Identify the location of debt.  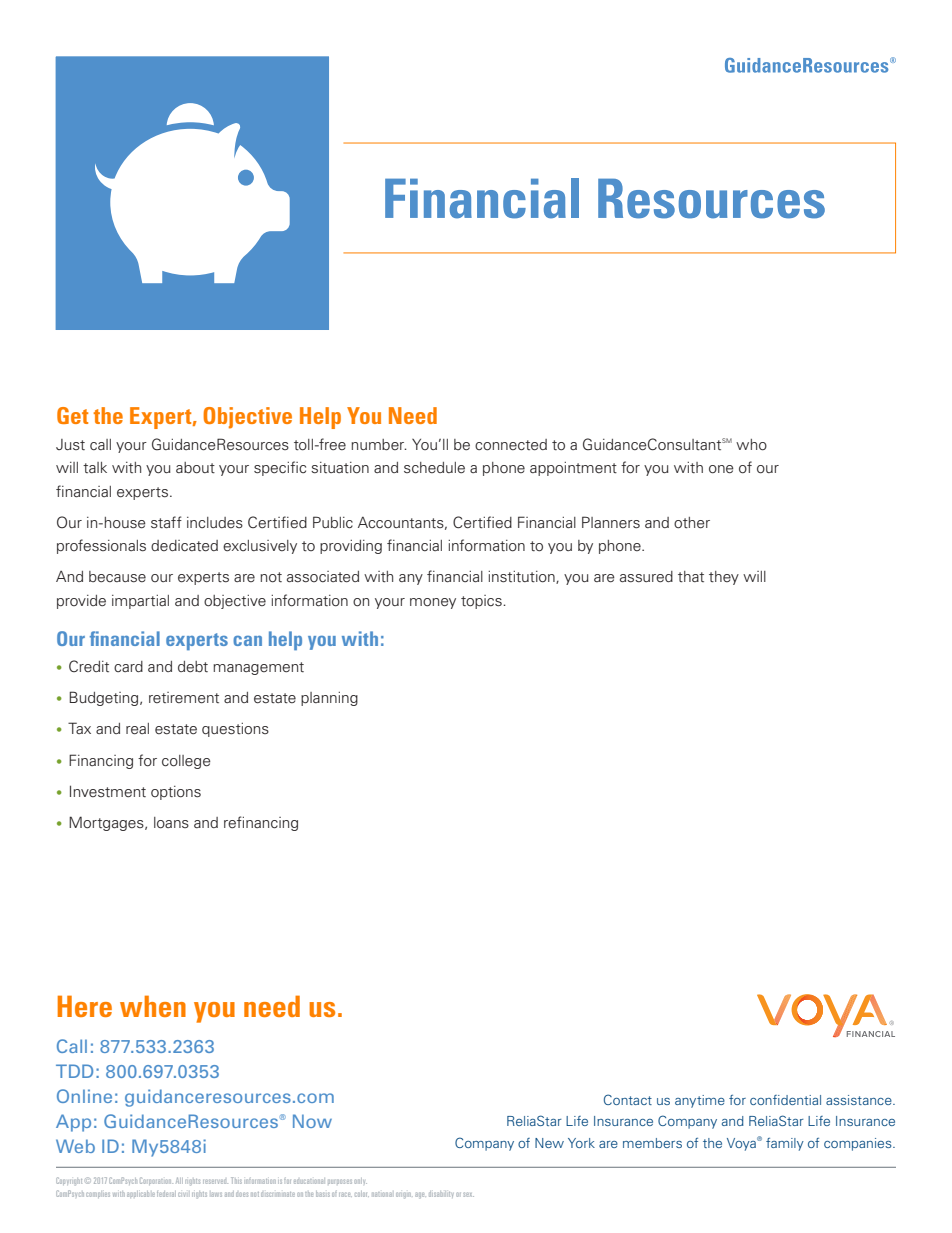
(193, 667).
